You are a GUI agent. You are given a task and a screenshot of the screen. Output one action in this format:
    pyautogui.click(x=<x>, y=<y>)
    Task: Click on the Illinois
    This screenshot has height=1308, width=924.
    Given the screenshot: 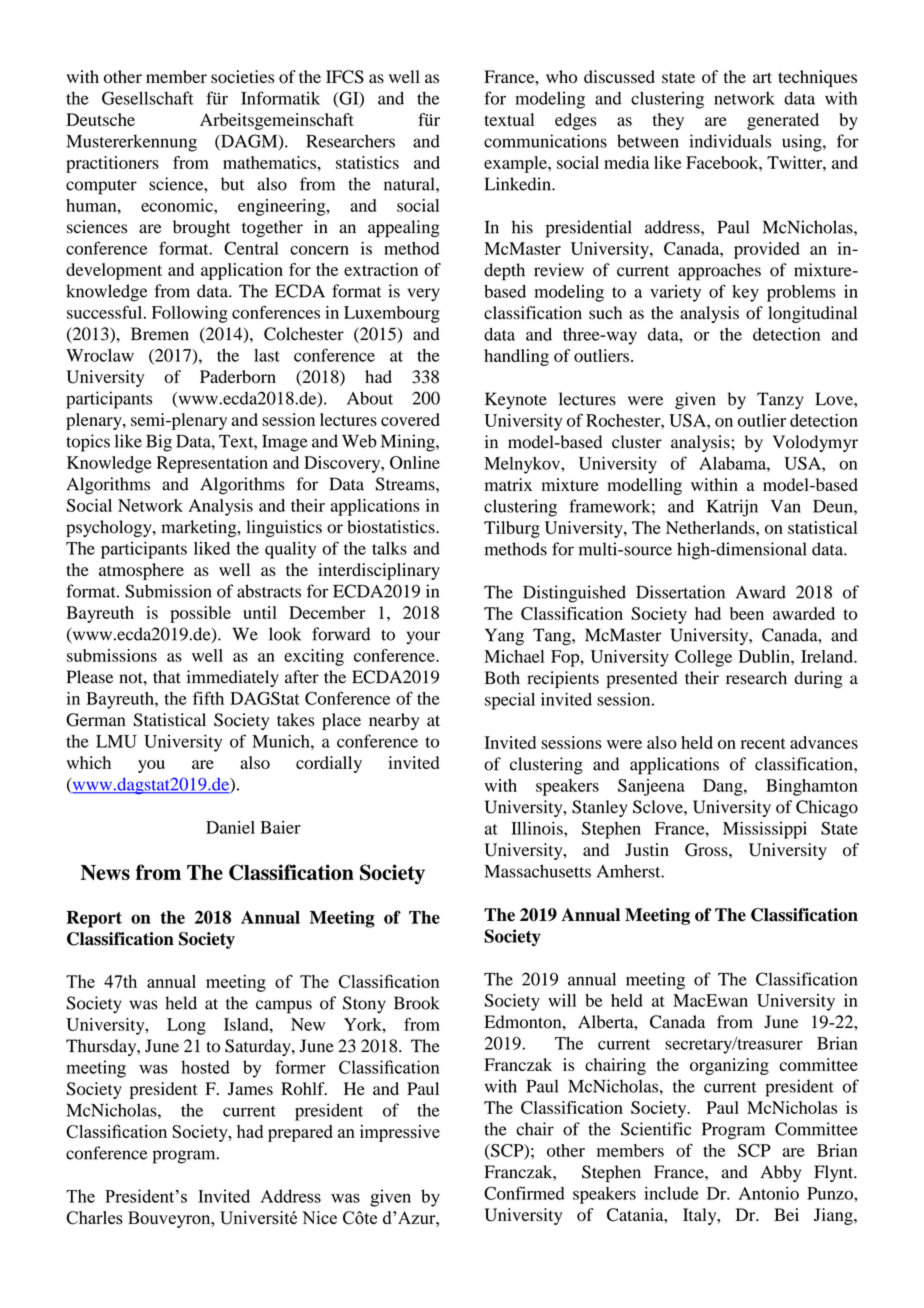 What is the action you would take?
    pyautogui.click(x=538, y=828)
